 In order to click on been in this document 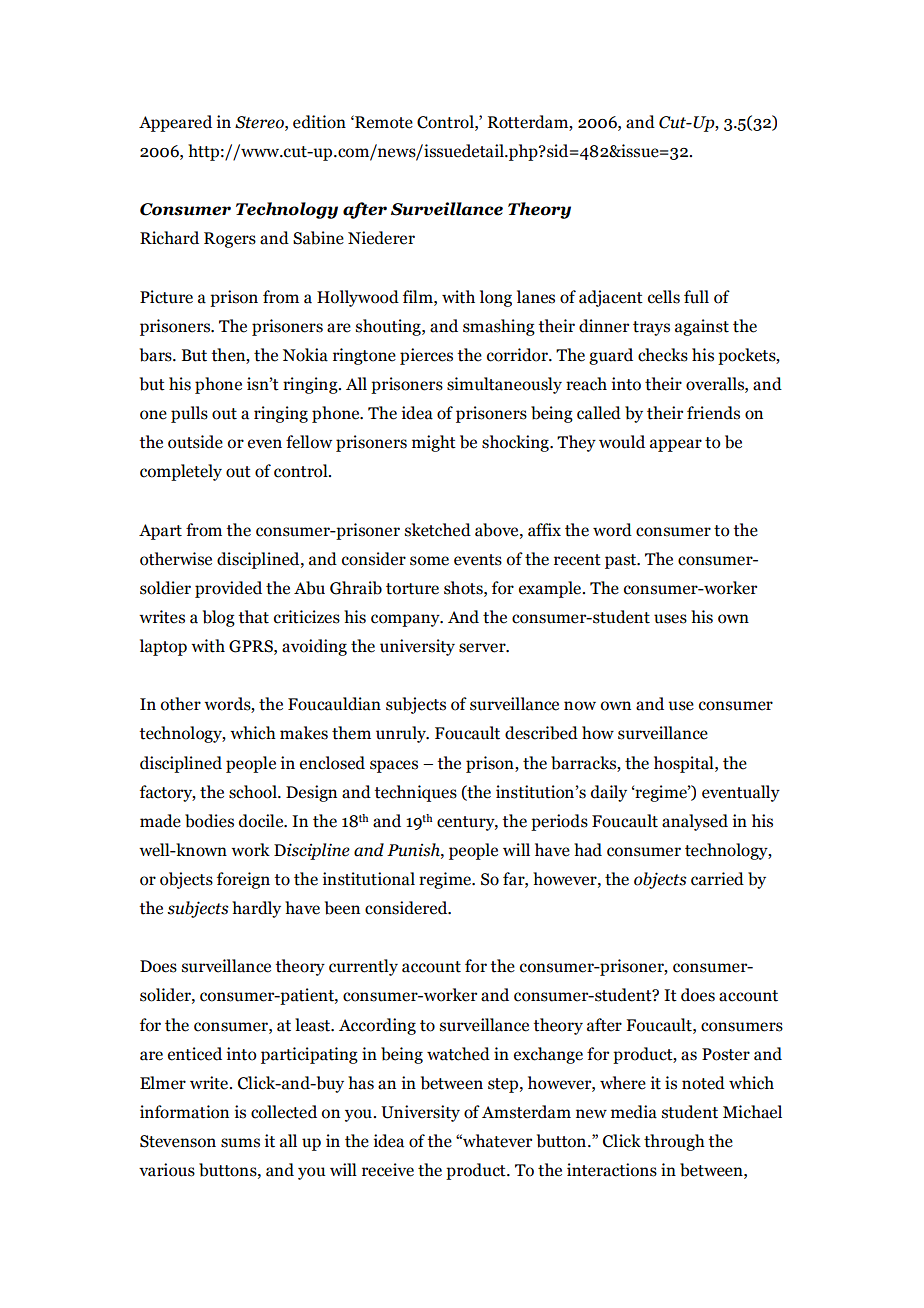, I will do `click(342, 908)`.
